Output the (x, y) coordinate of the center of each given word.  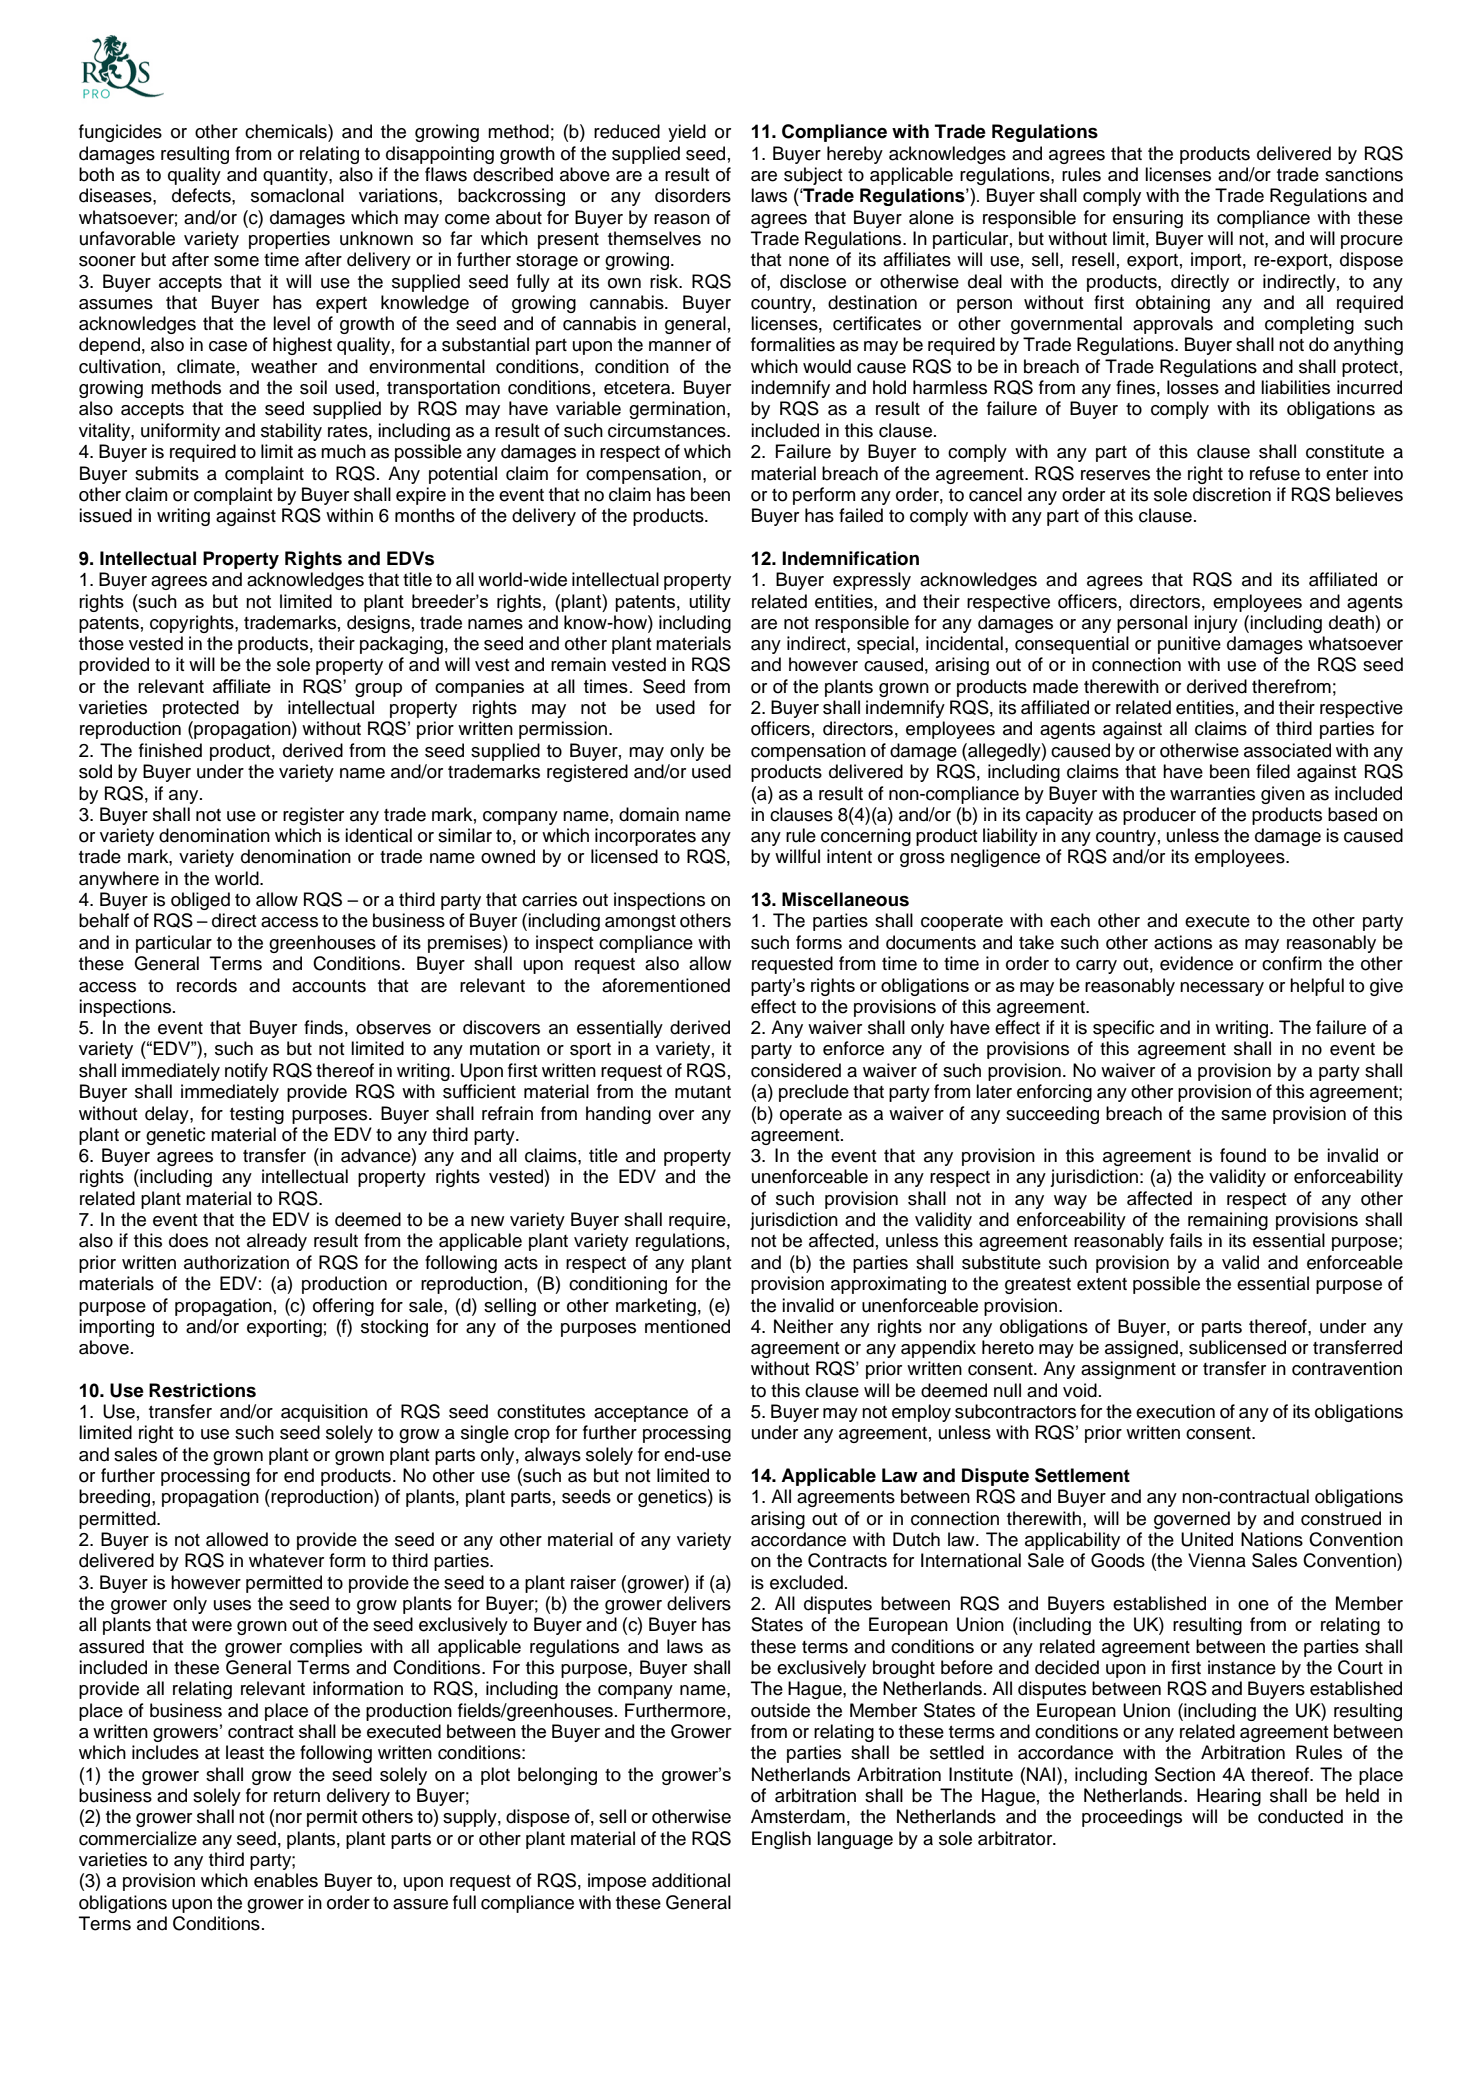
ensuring (1148, 219)
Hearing (1229, 1797)
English (781, 1840)
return (297, 1796)
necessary (1222, 989)
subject (813, 176)
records (207, 985)
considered (796, 1070)
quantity (296, 176)
